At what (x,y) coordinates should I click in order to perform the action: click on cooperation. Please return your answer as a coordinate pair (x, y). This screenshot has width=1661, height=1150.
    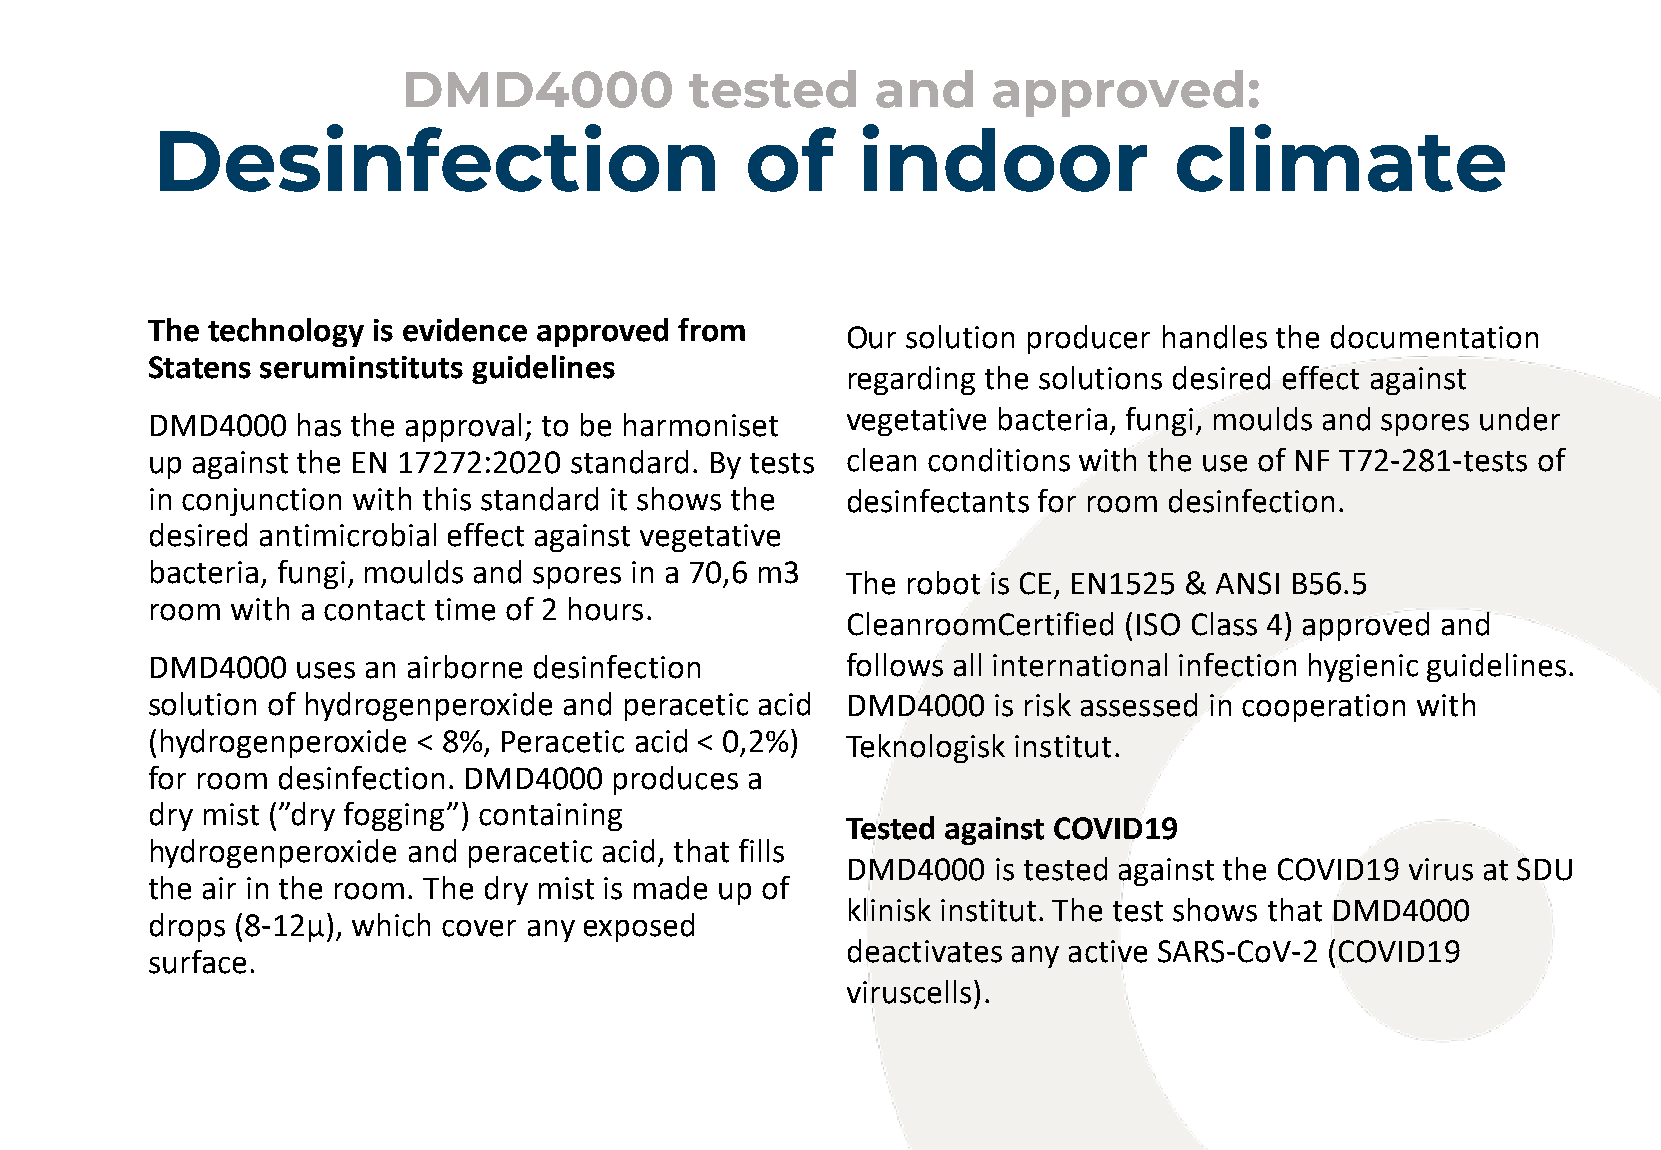
    Looking at the image, I should click on (1323, 708).
